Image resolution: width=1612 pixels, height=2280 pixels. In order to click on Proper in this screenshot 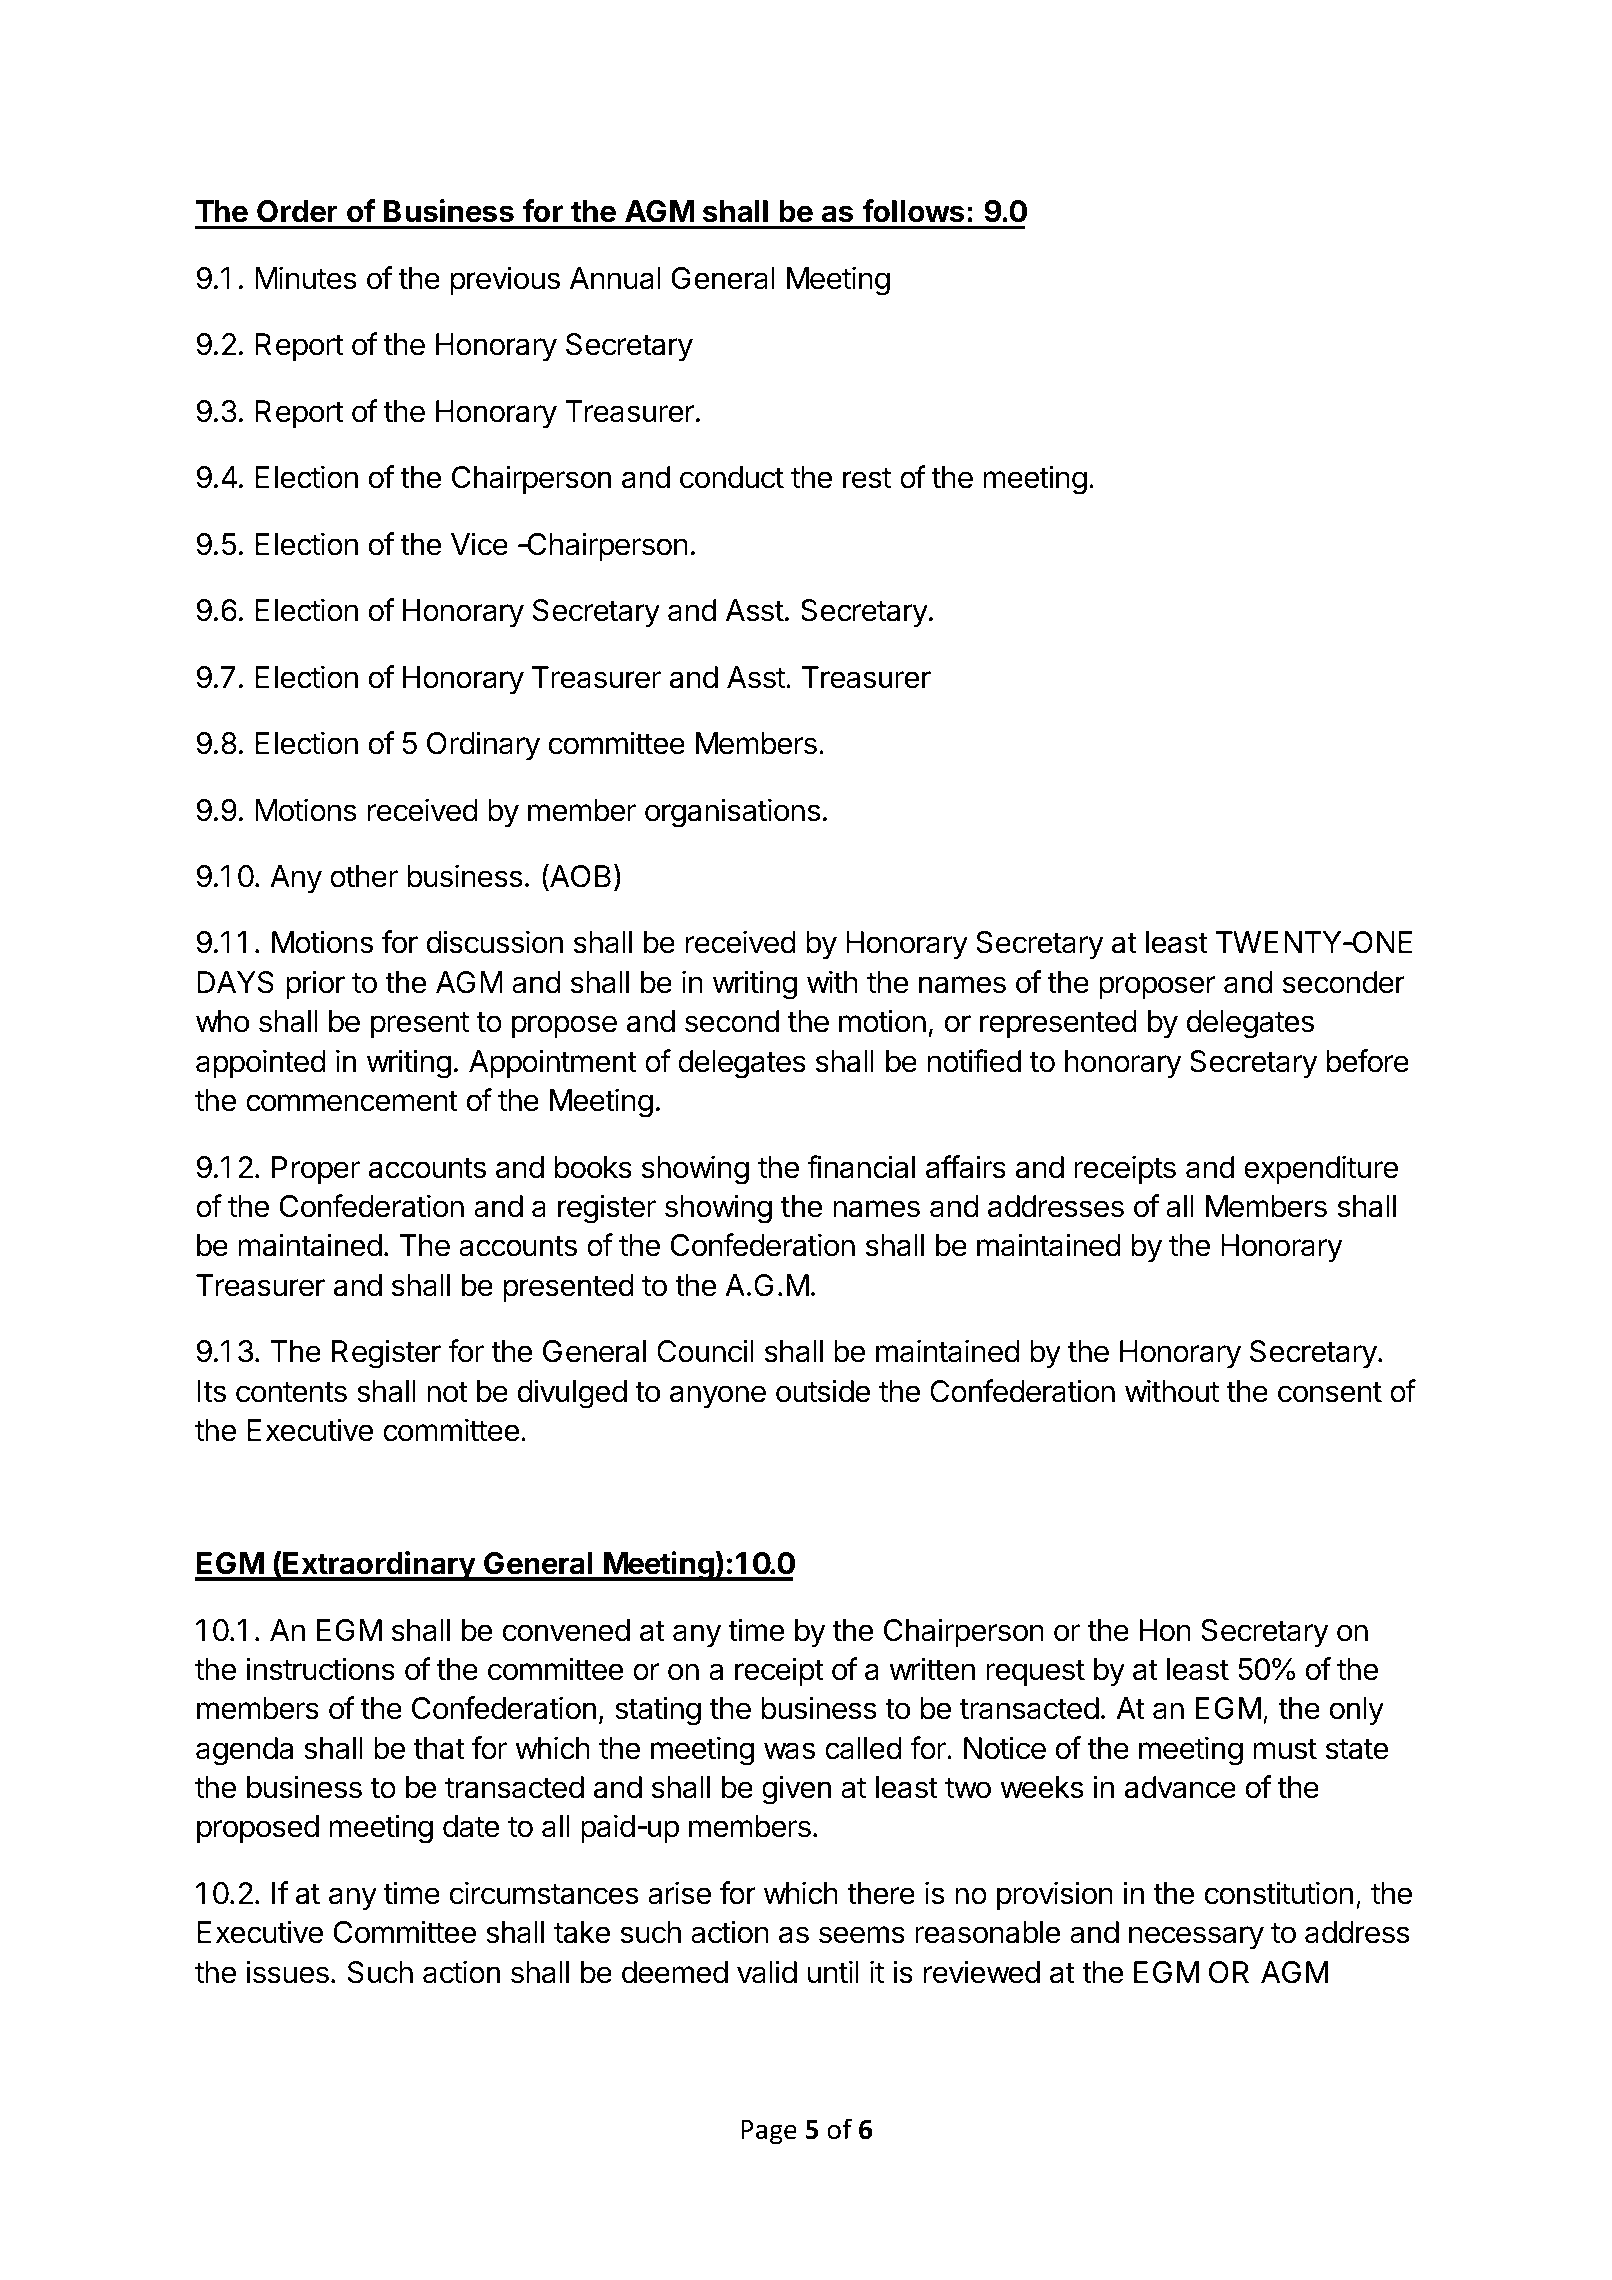, I will do `click(316, 1170)`.
